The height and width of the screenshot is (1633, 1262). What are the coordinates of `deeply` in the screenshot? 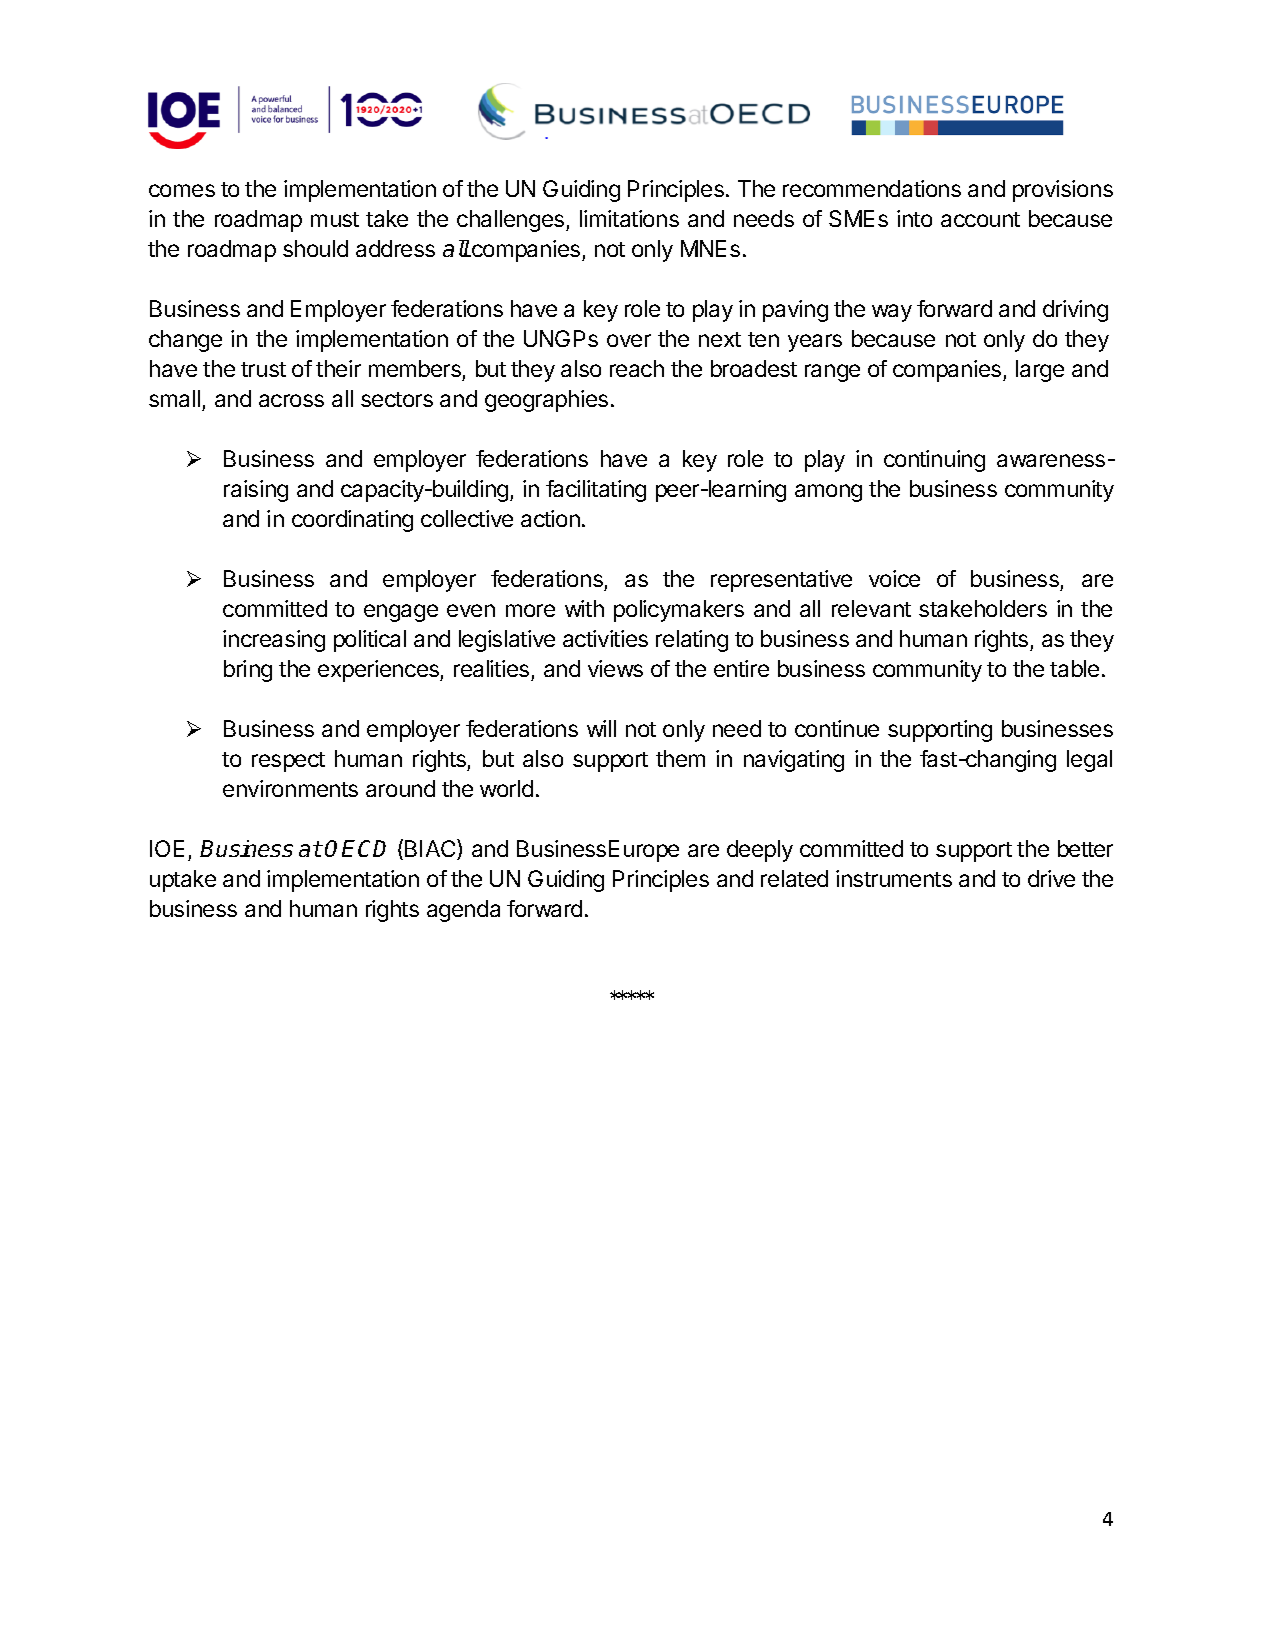 It's located at (760, 851).
